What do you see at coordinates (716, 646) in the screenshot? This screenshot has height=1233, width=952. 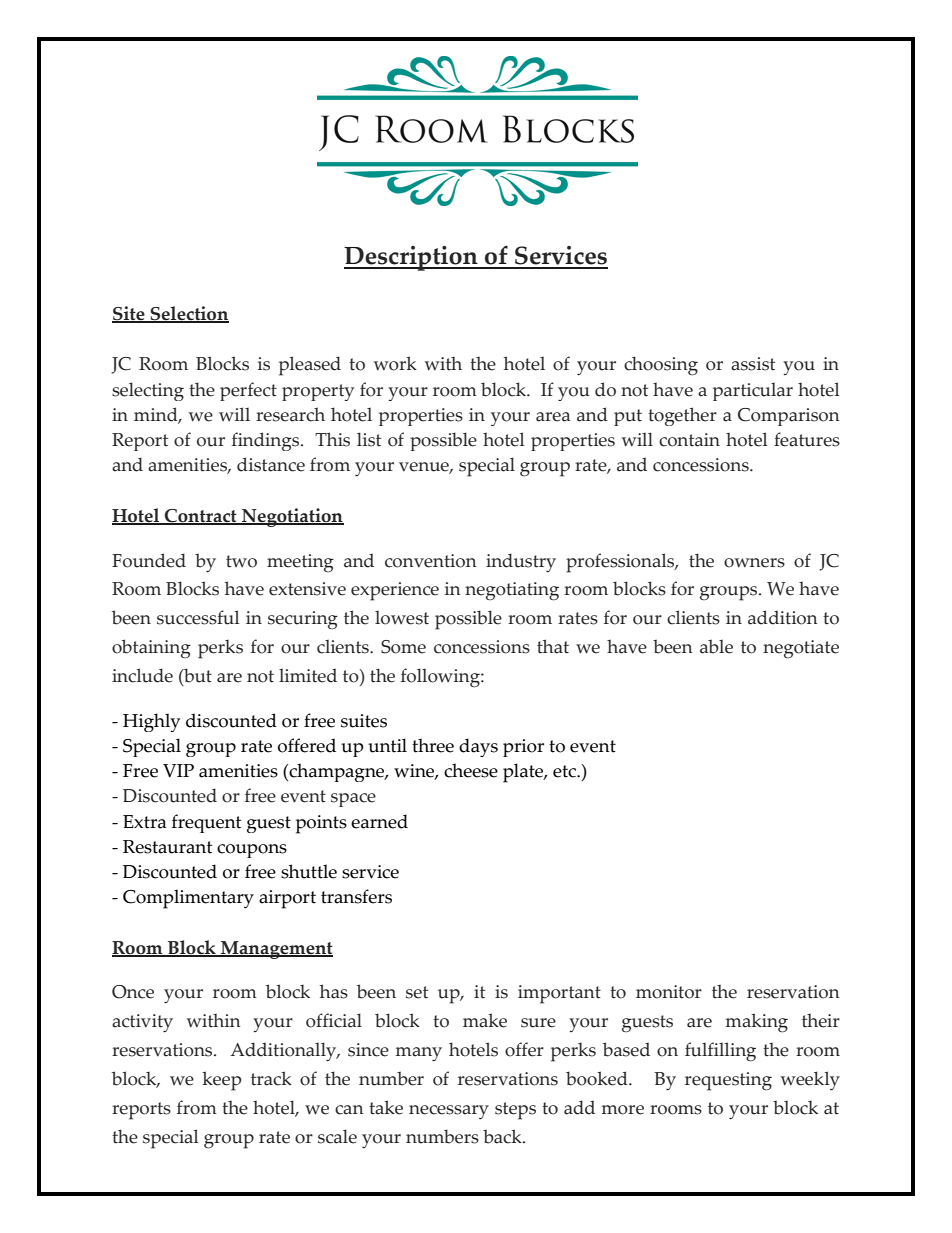 I see `able` at bounding box center [716, 646].
